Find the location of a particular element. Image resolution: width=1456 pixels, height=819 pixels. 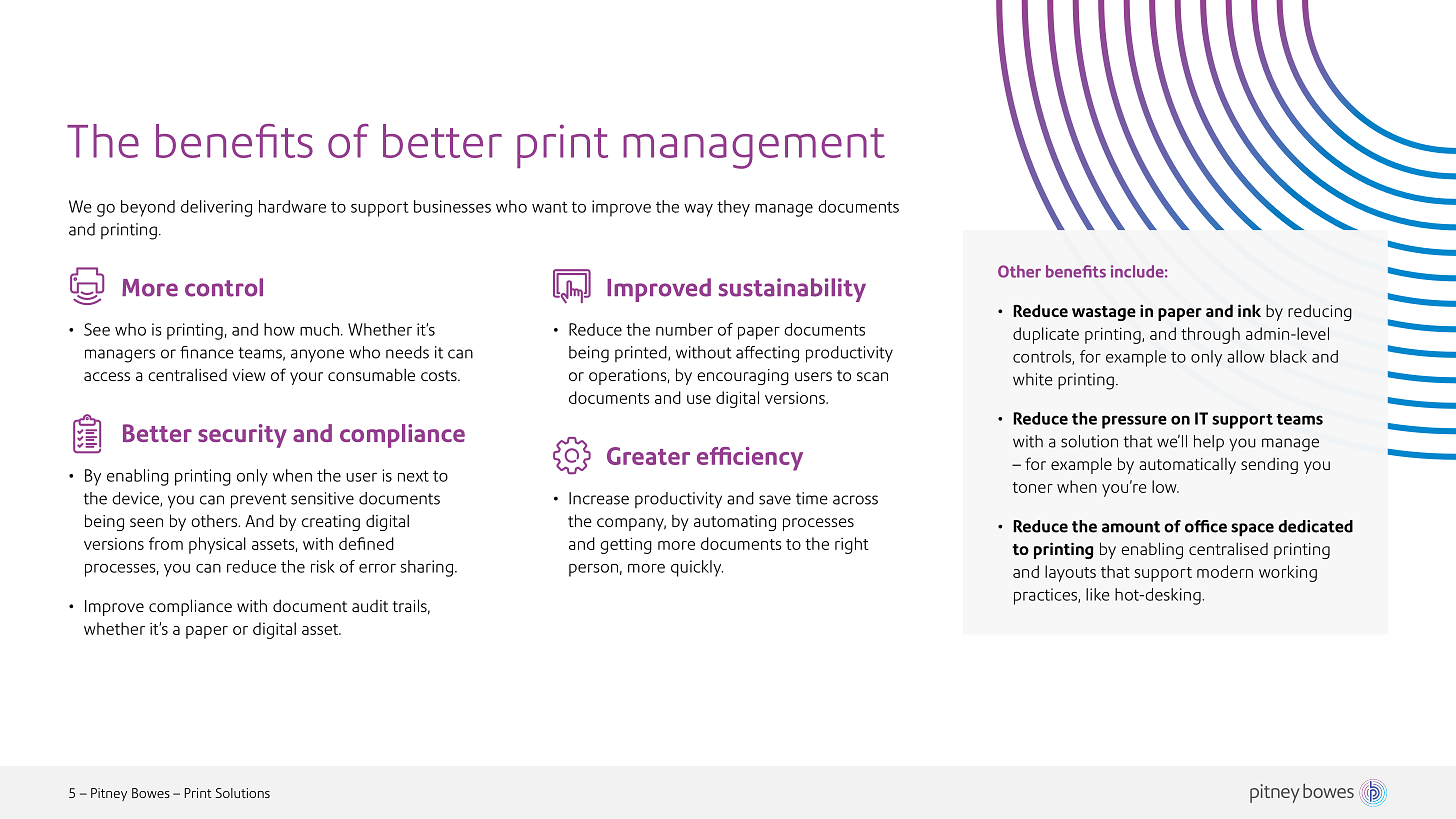

pressure is located at coordinates (1134, 422).
